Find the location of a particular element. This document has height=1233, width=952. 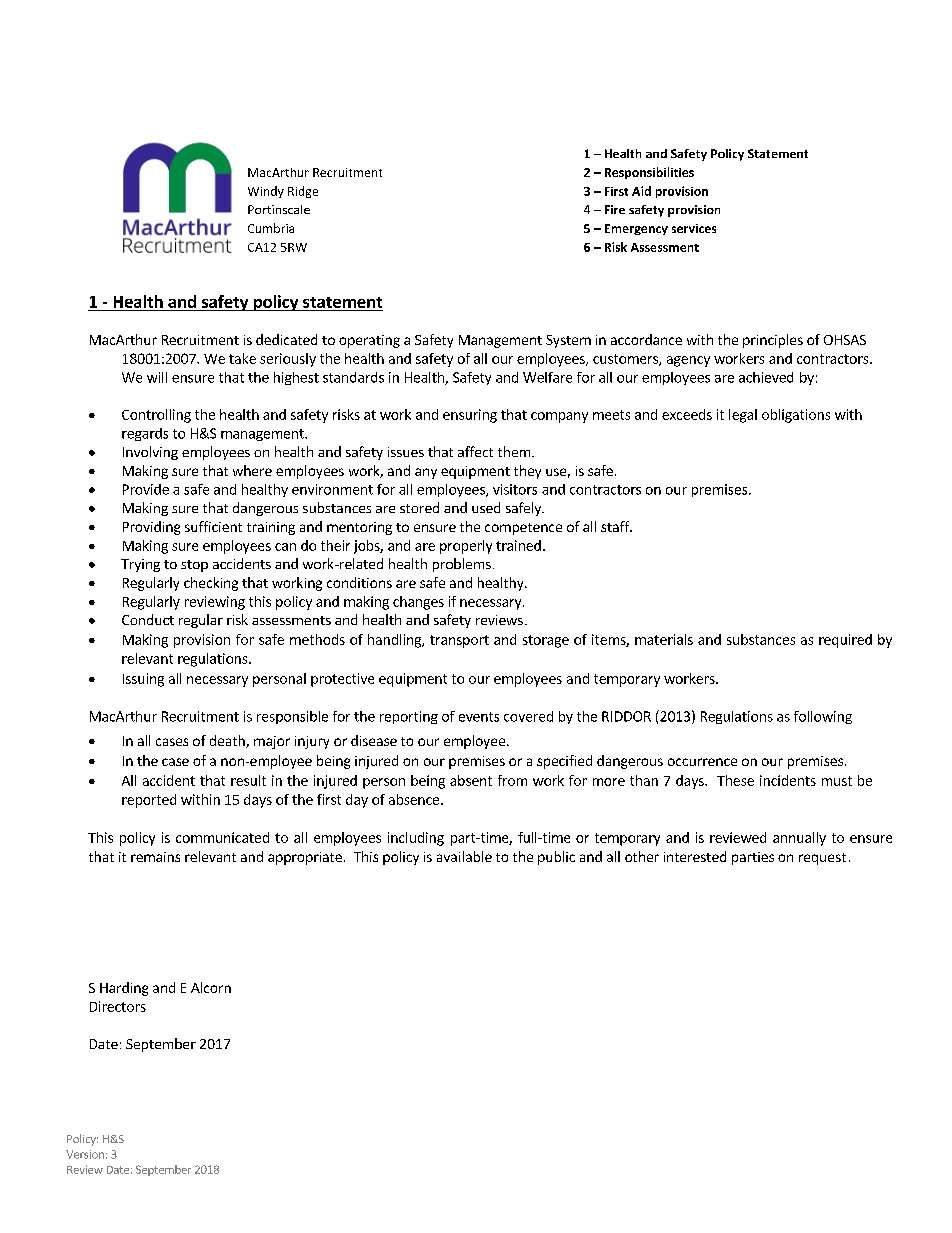

services is located at coordinates (694, 228).
